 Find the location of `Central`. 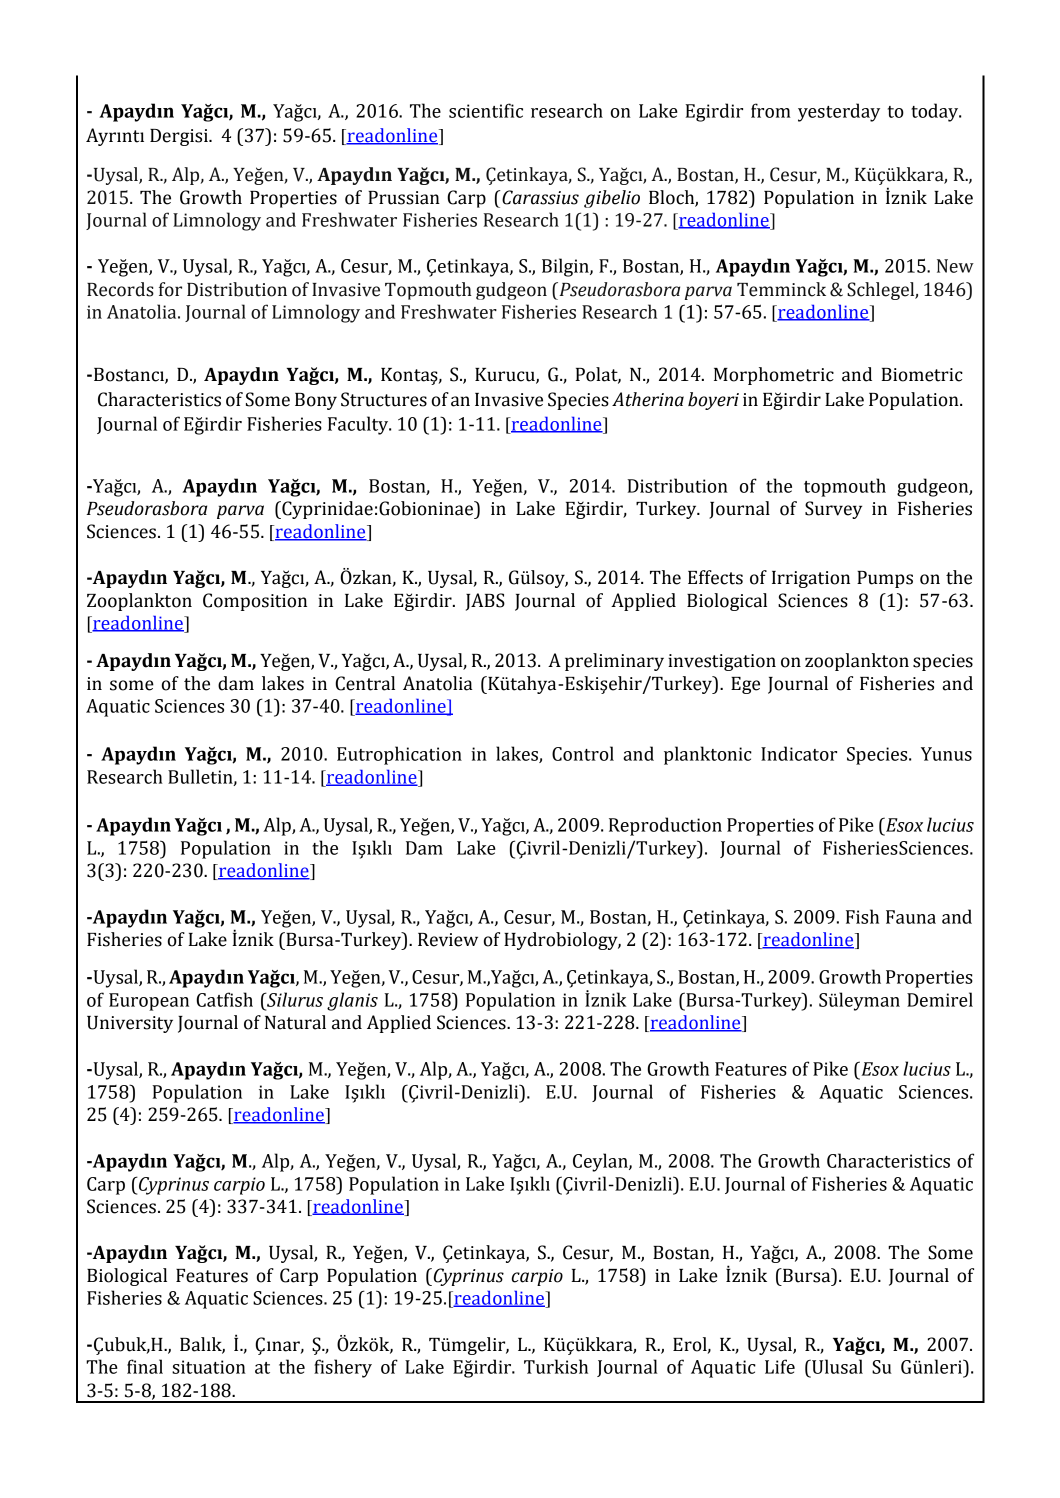

Central is located at coordinates (365, 683).
